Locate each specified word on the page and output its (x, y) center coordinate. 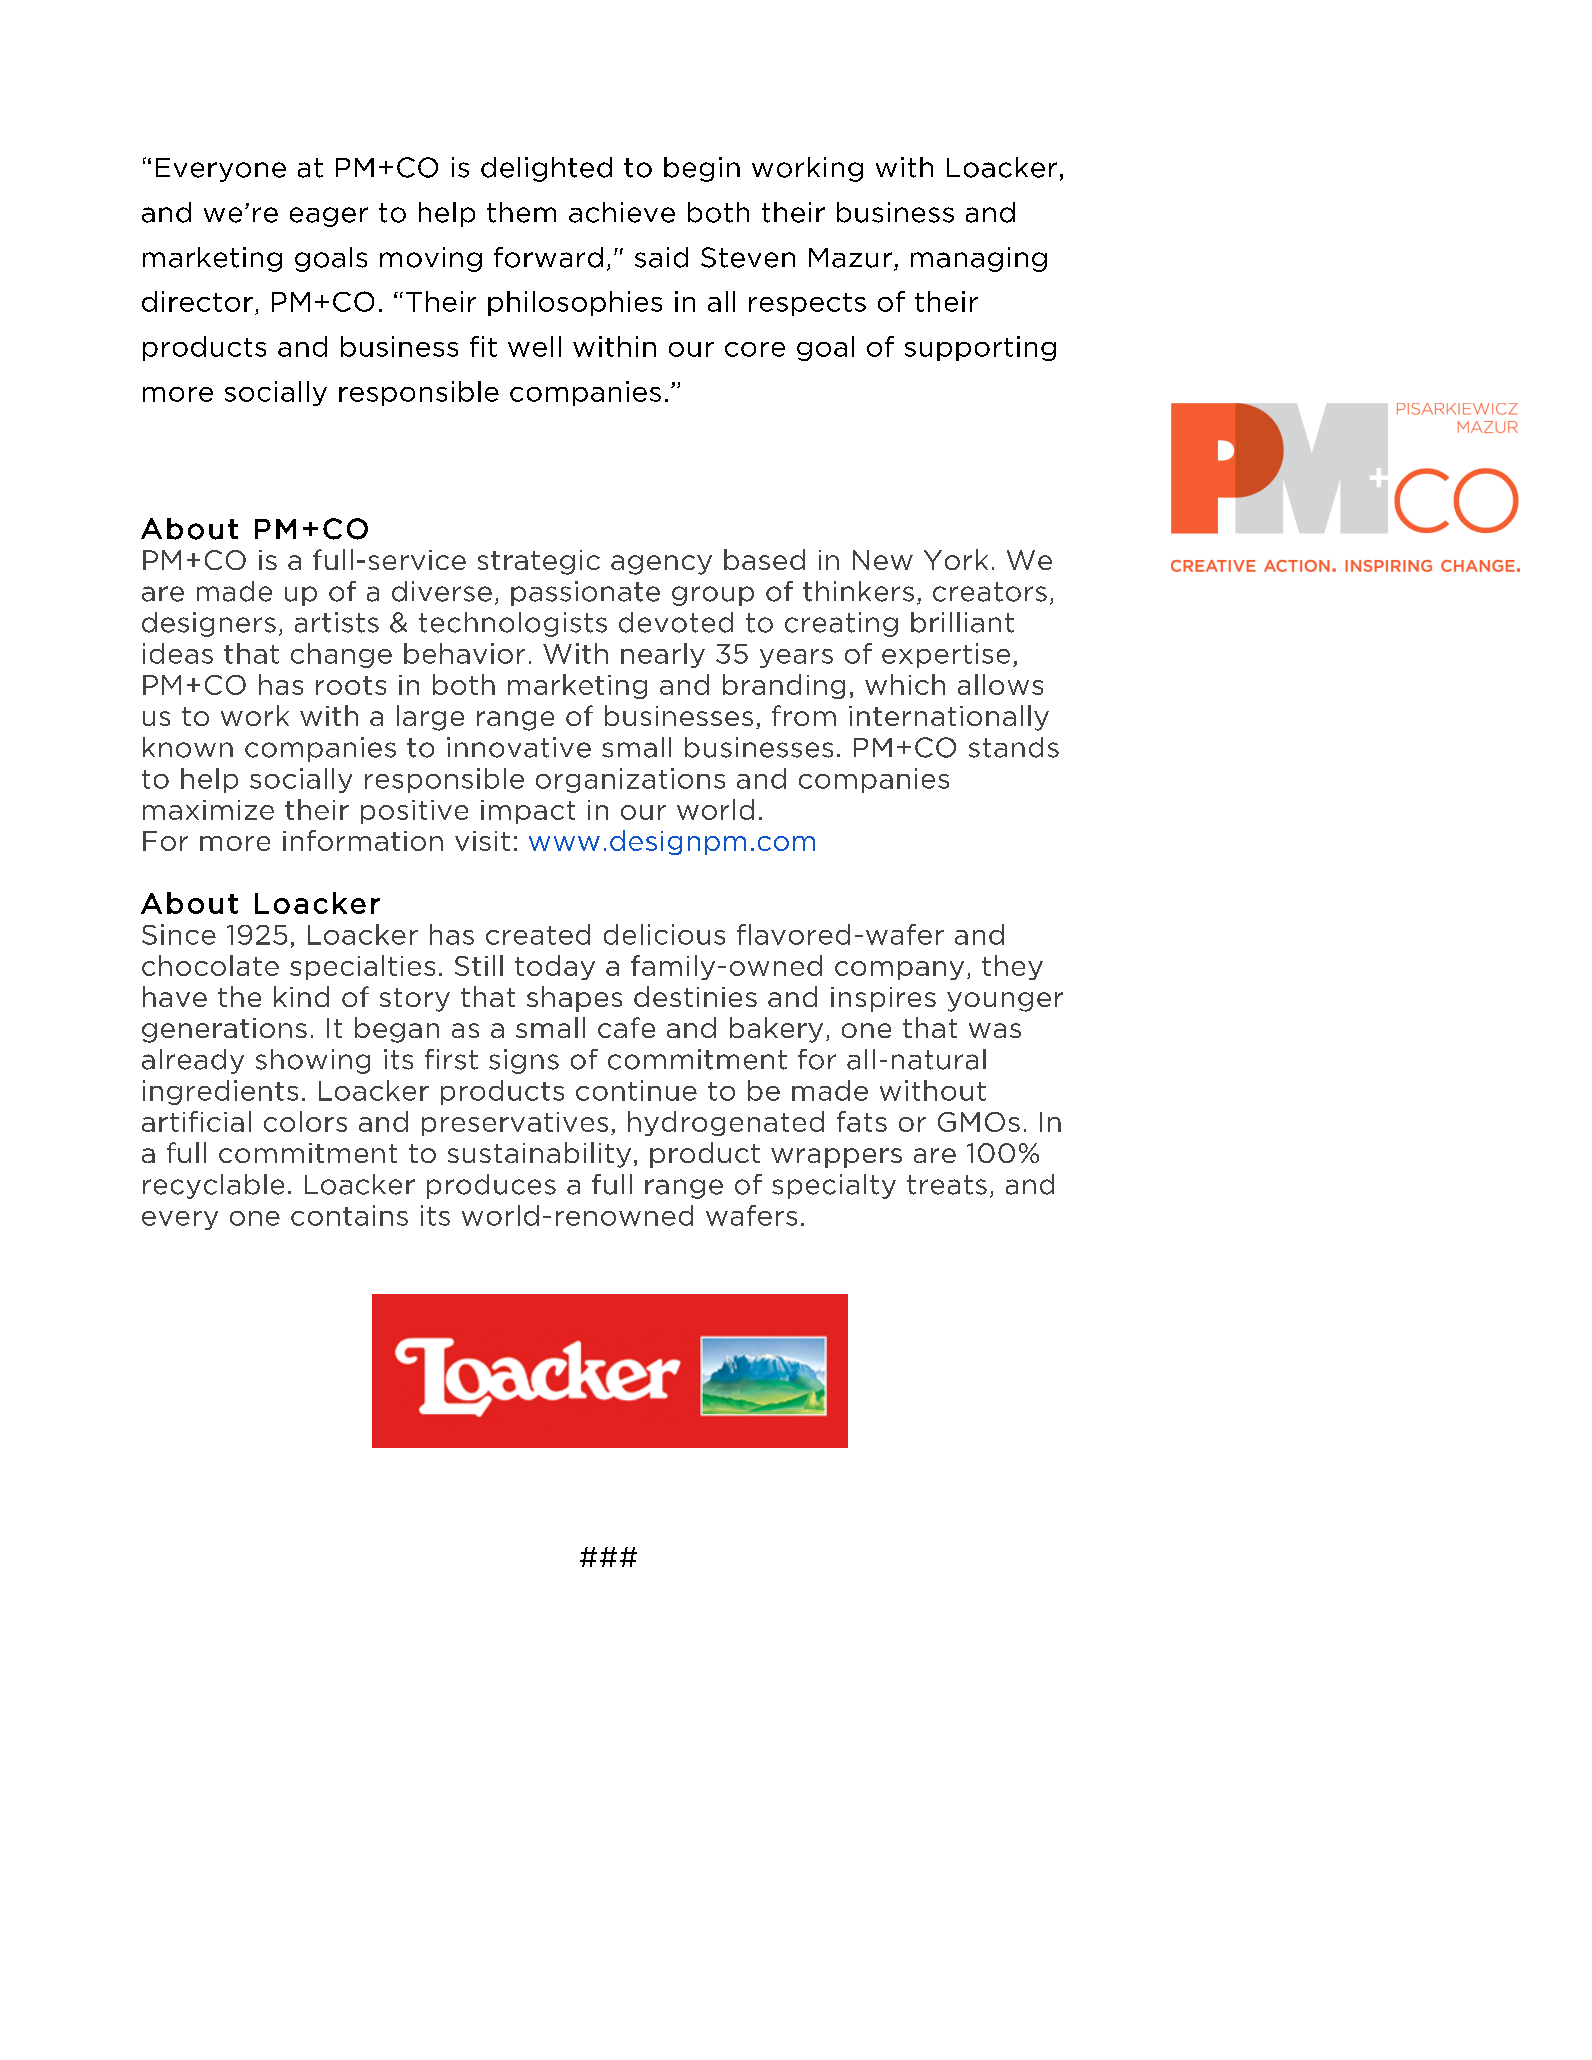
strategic (539, 562)
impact (528, 812)
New (883, 560)
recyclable (213, 1186)
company (899, 970)
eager (329, 217)
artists (337, 622)
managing (979, 259)
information (363, 840)
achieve (622, 212)
